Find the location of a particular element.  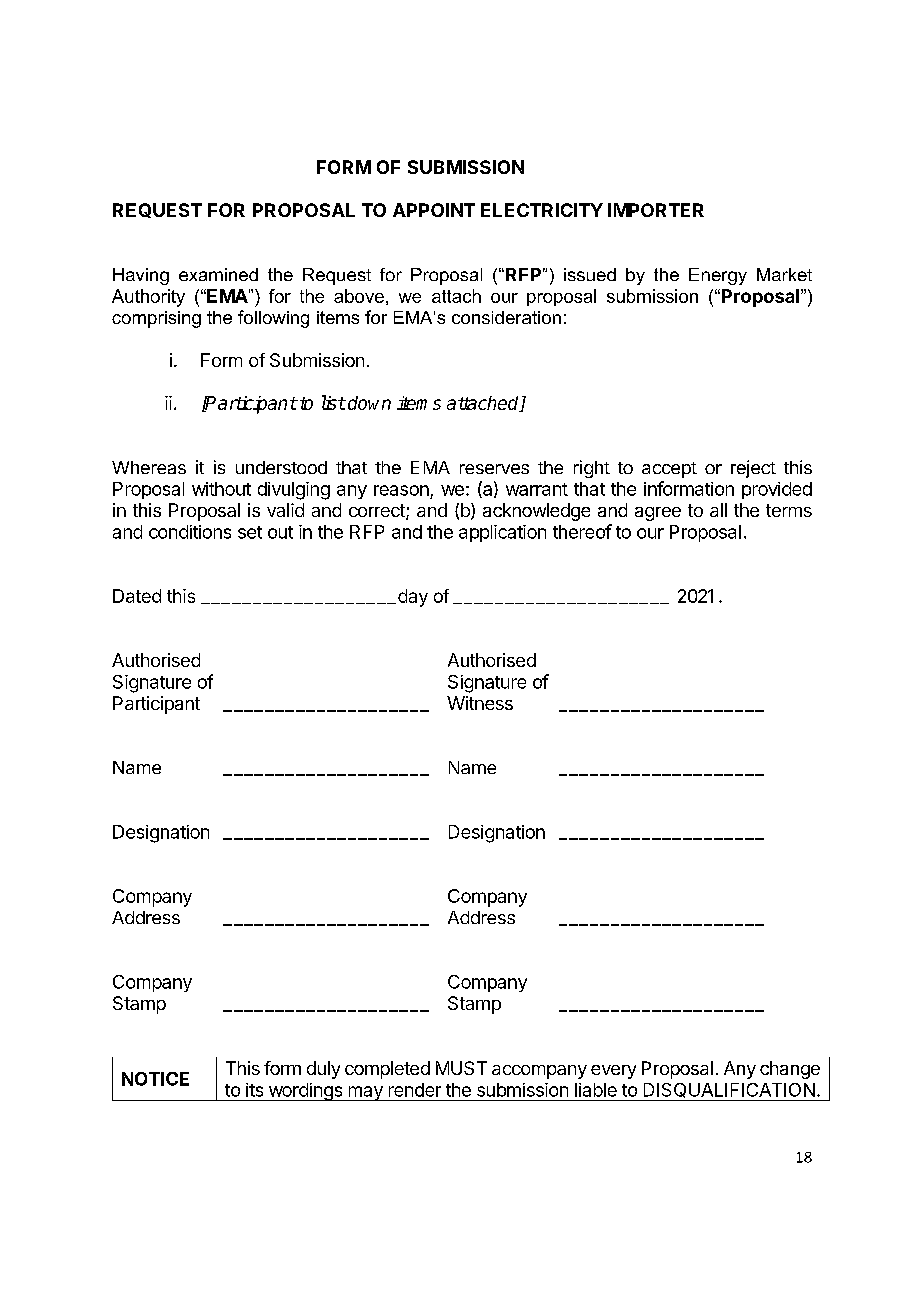

reject is located at coordinates (753, 469).
